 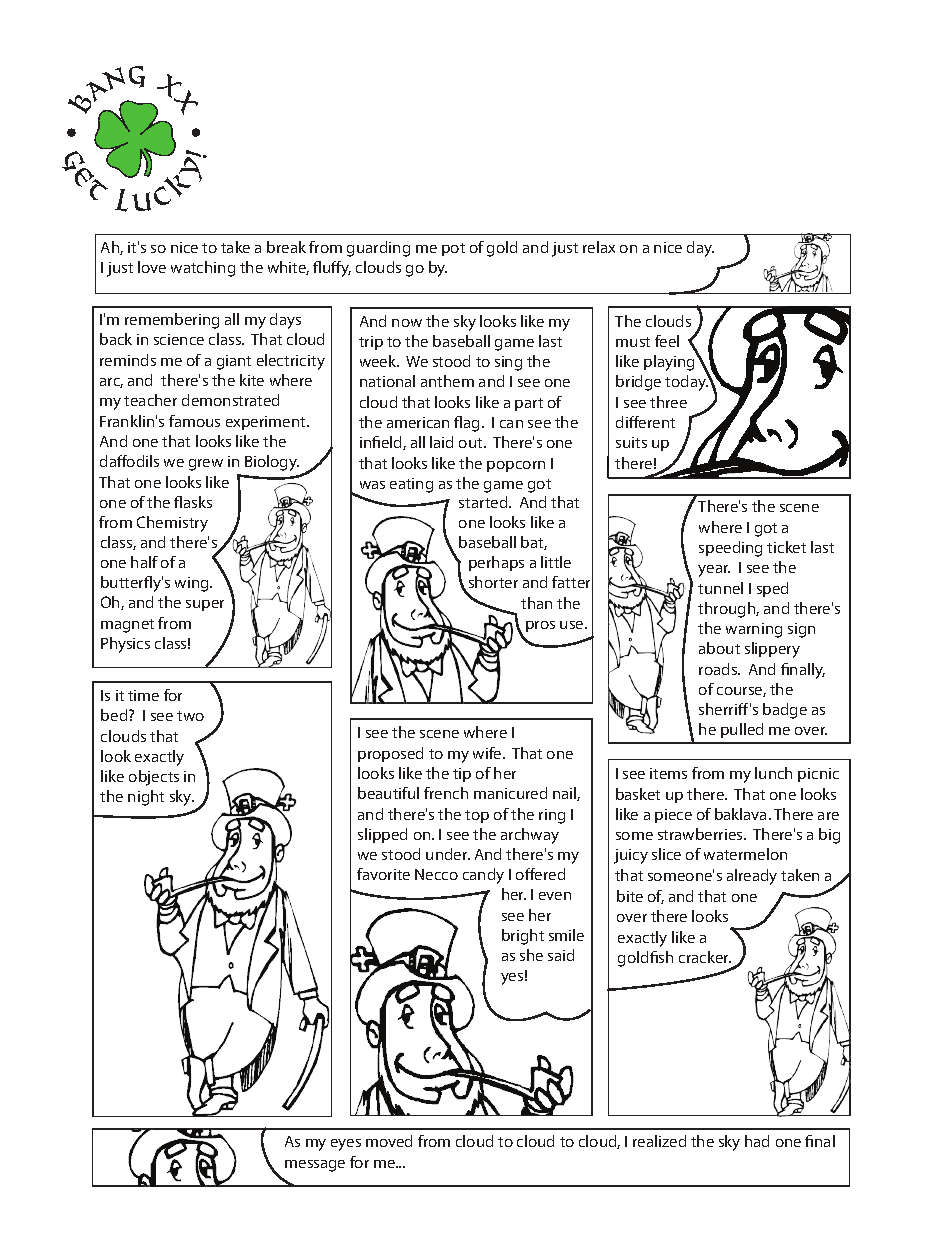 I want to click on already, so click(x=752, y=877).
